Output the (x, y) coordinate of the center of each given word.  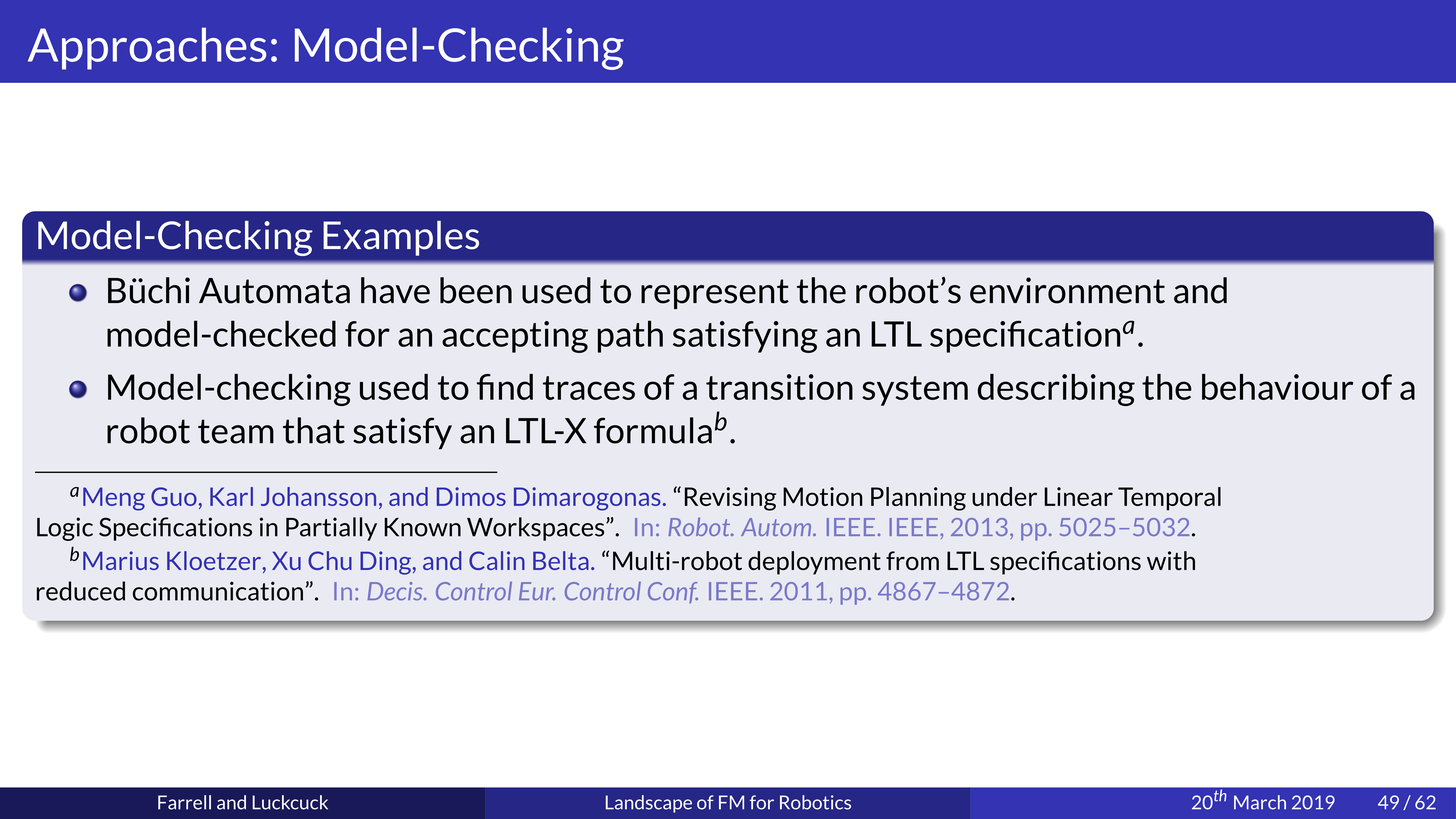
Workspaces (537, 529)
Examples (401, 238)
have (395, 290)
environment (1067, 290)
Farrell (184, 802)
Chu (330, 560)
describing (1056, 390)
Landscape (649, 804)
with (1171, 561)
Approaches (147, 48)
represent (715, 294)
